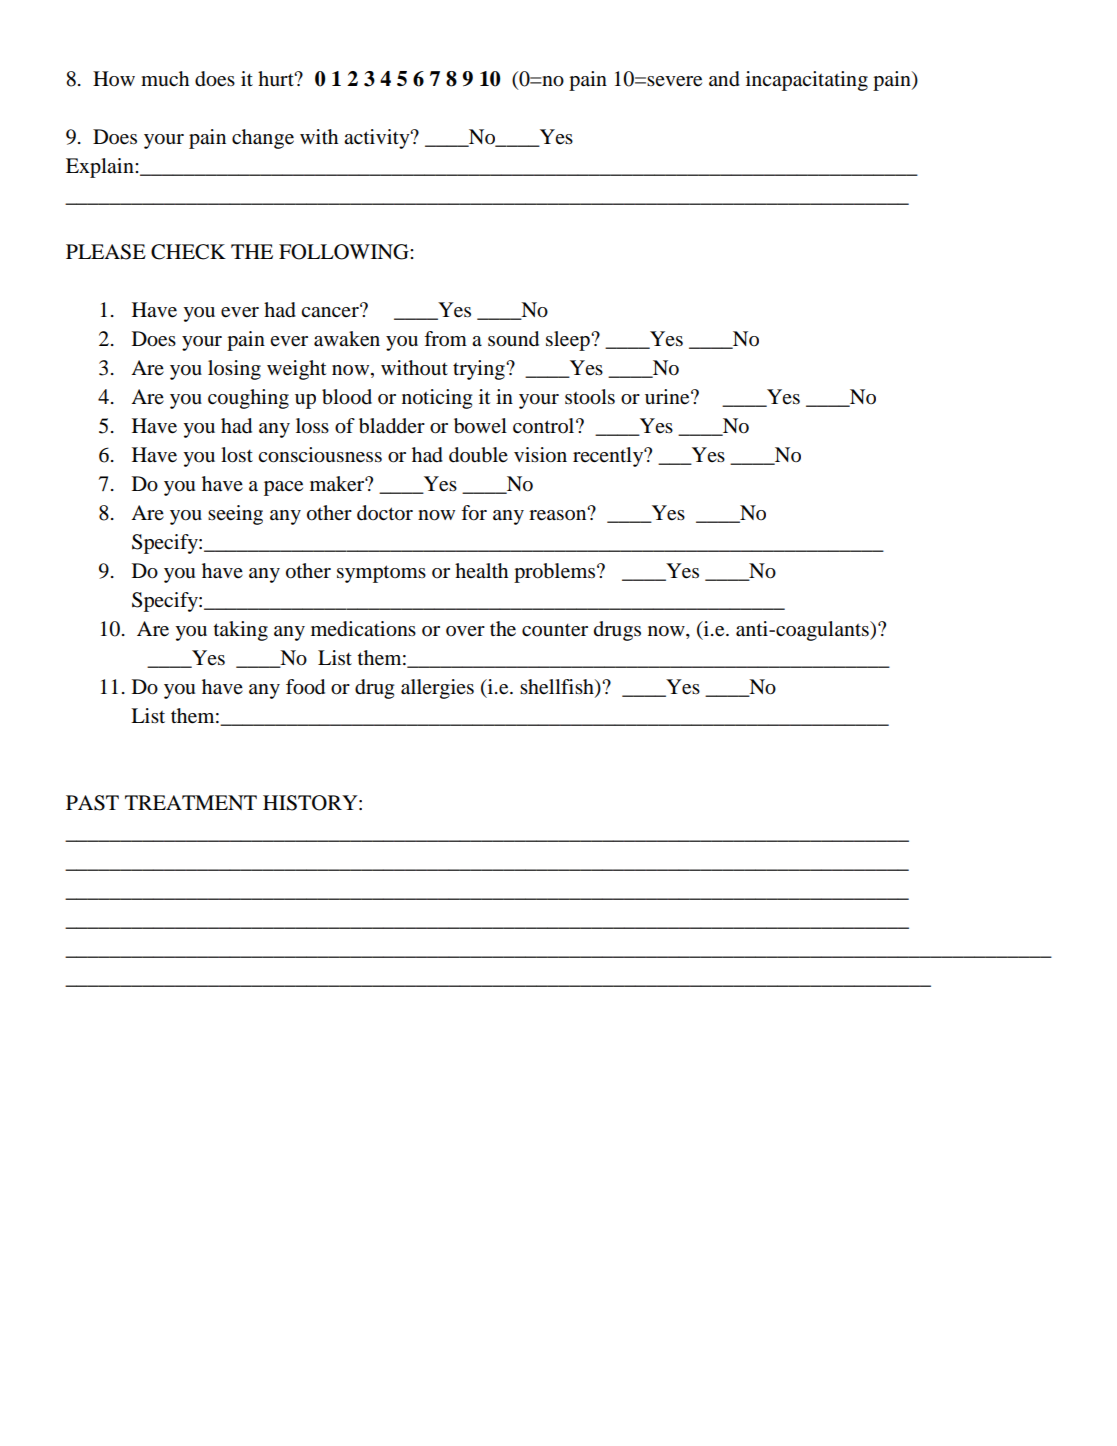 The height and width of the screenshot is (1446, 1117). I want to click on reason, so click(559, 514).
